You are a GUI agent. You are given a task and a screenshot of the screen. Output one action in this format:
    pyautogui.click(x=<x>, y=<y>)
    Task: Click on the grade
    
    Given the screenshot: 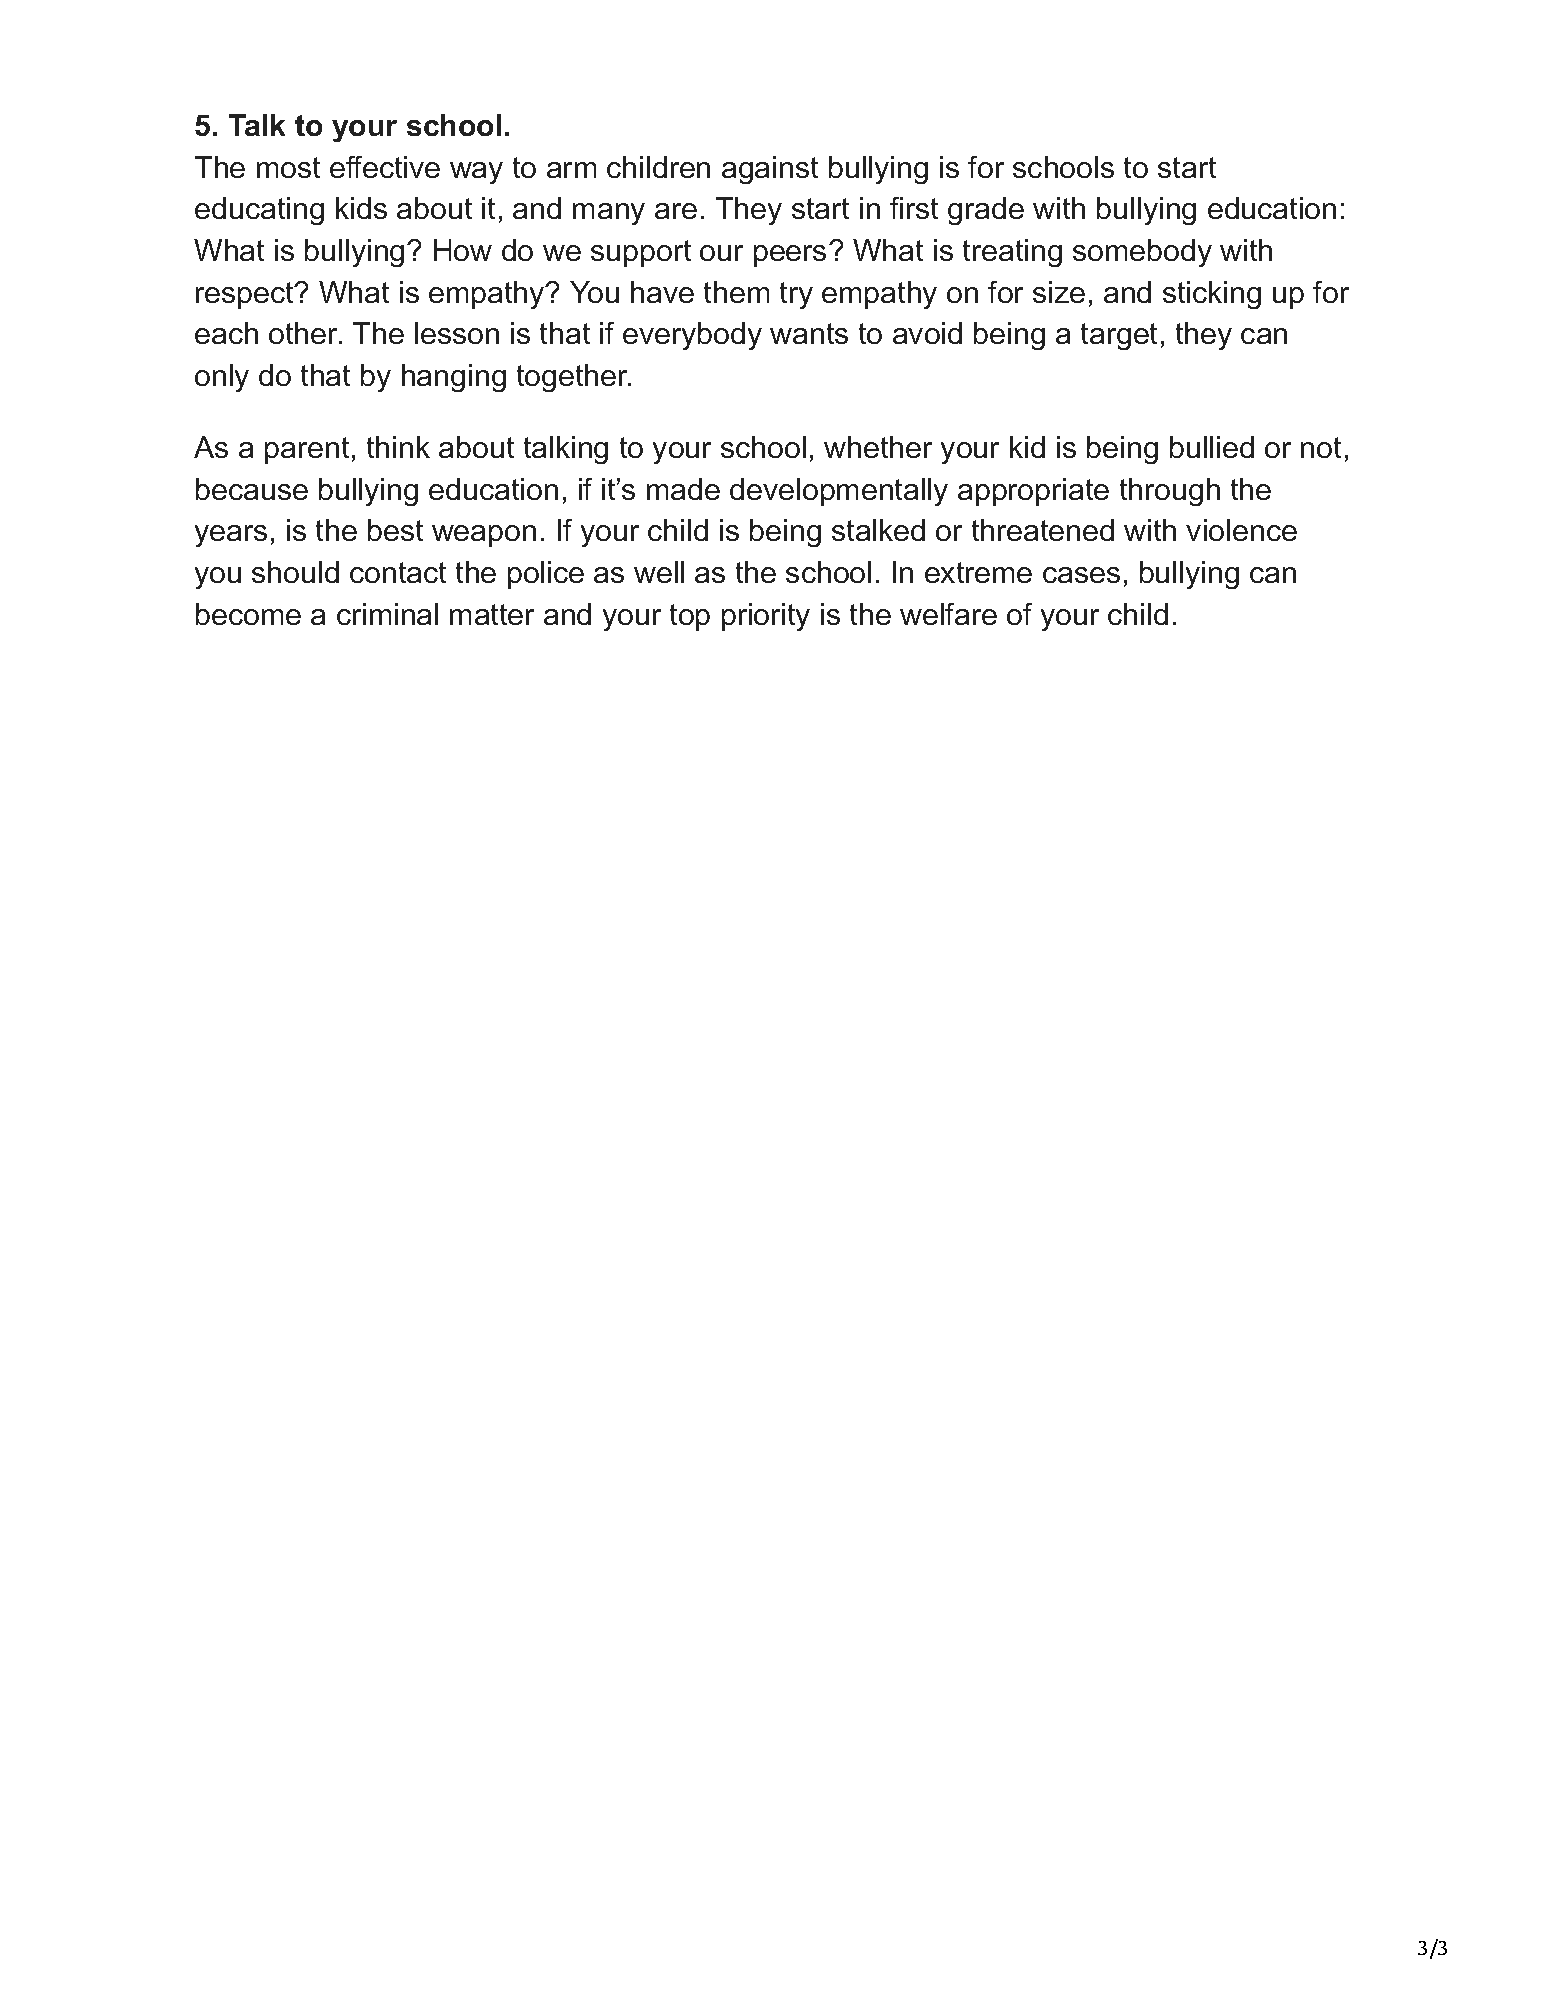 What is the action you would take?
    pyautogui.click(x=986, y=211)
